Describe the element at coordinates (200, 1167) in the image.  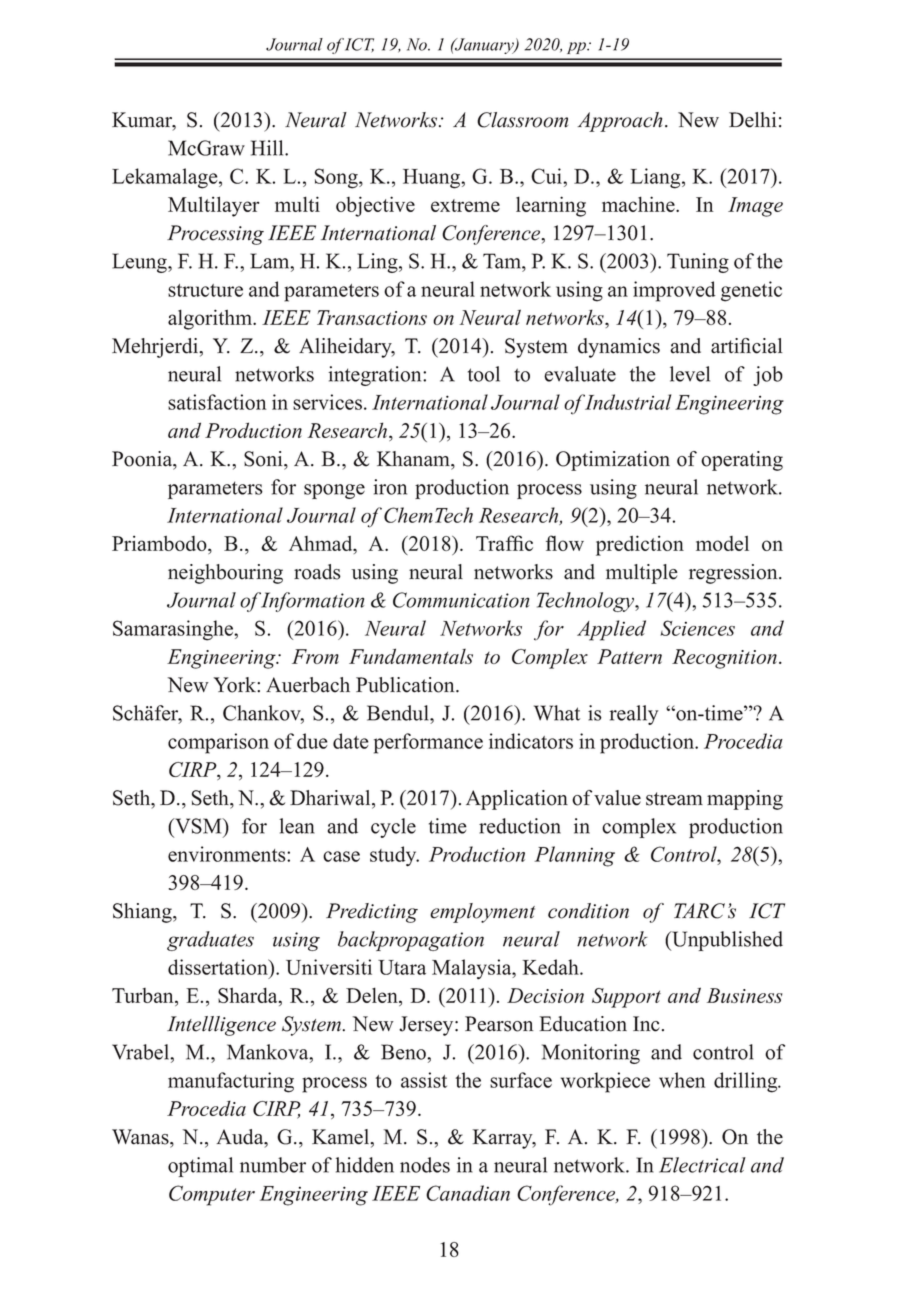
I see `optimal` at that location.
